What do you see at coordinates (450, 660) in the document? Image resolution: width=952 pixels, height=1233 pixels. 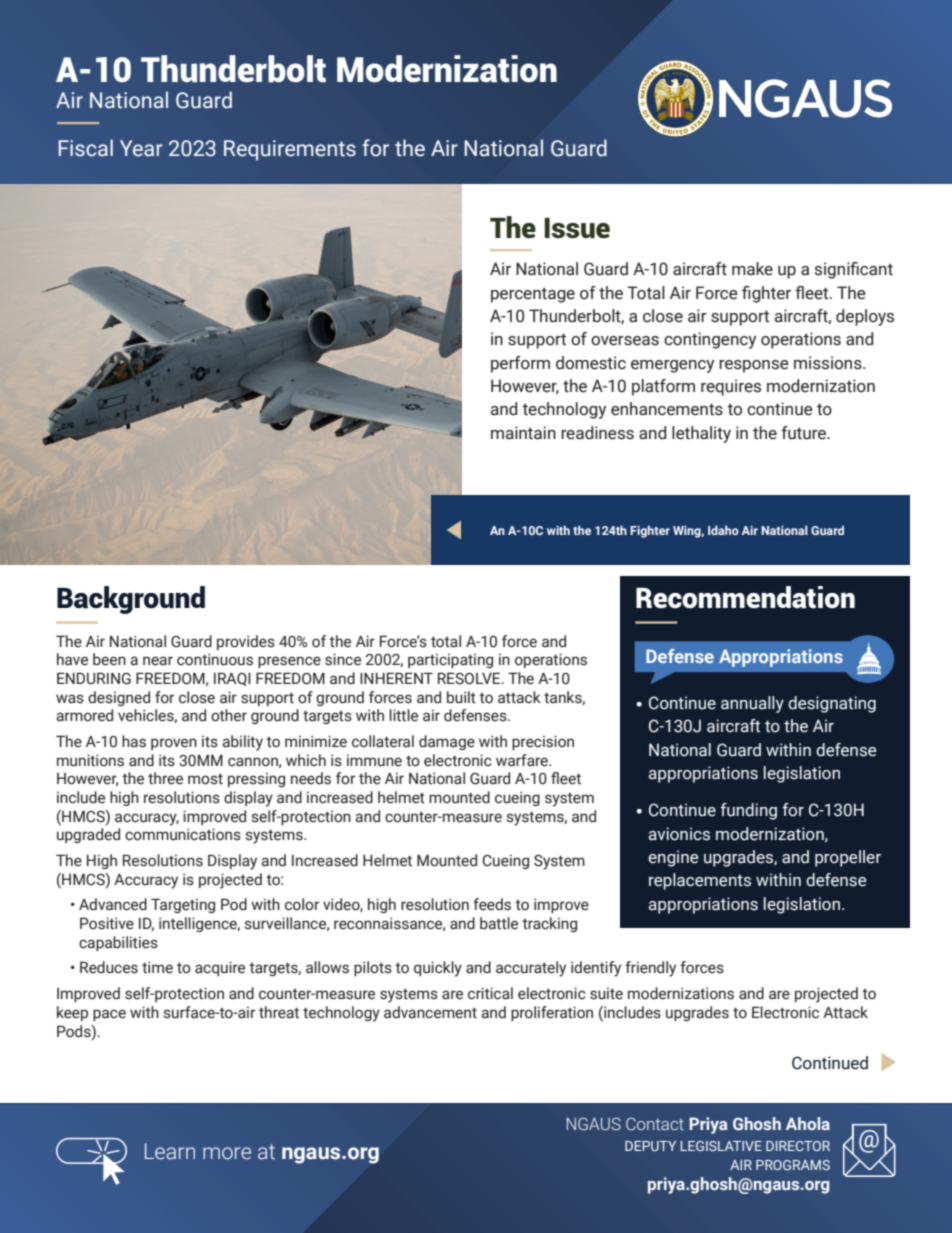 I see `participating` at bounding box center [450, 660].
